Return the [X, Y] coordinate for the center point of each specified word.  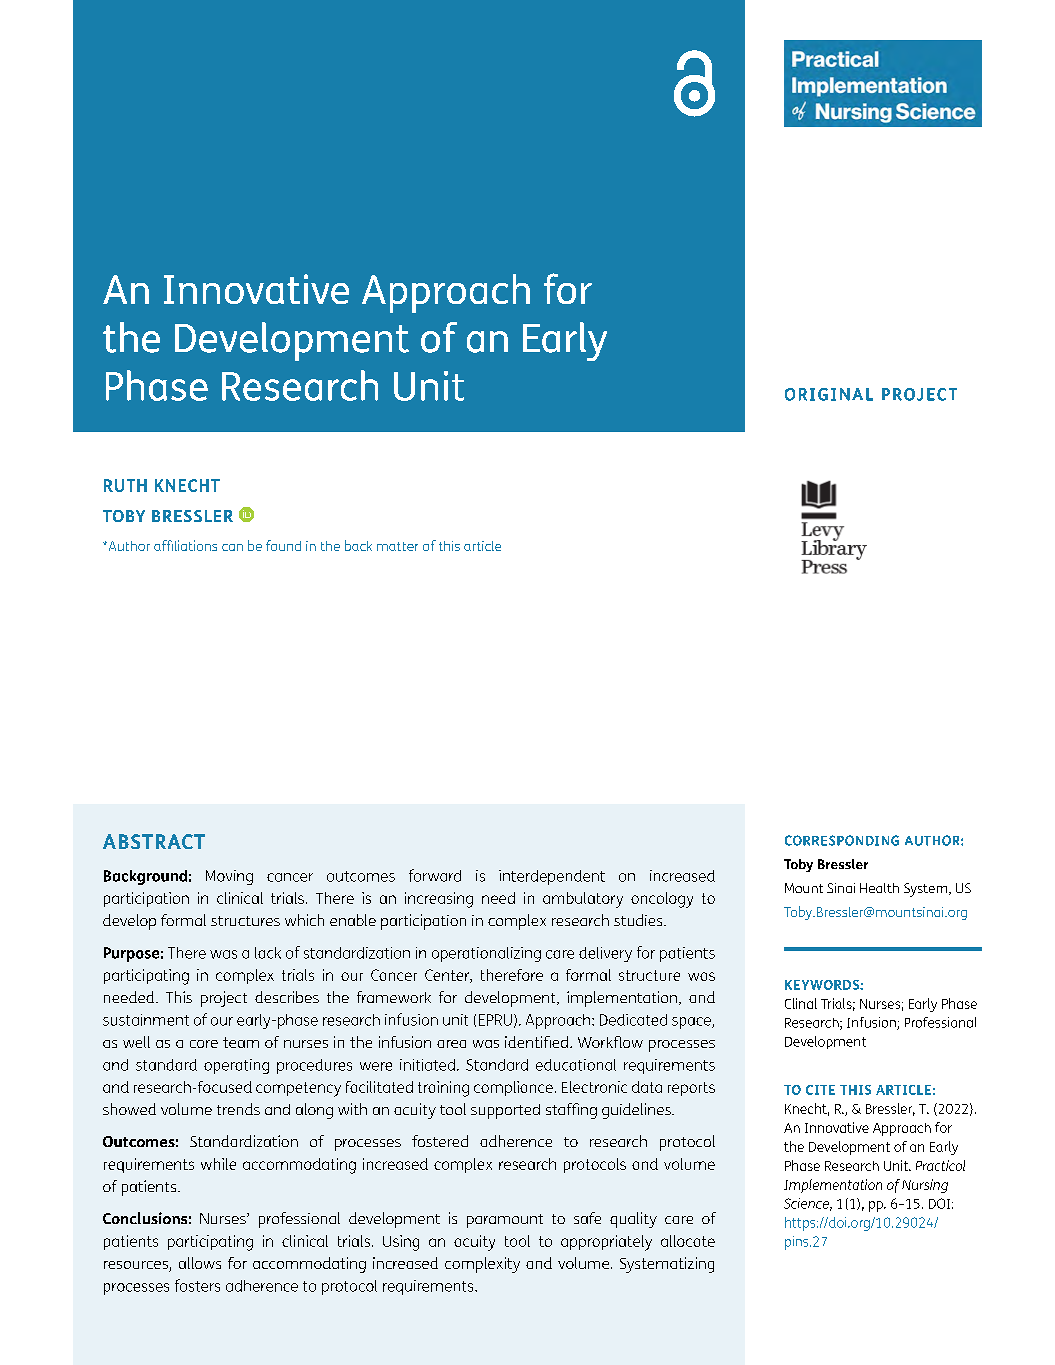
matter [397, 546]
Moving [229, 877]
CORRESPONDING [842, 840]
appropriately [606, 1243]
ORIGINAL [829, 394]
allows [200, 1263]
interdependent [552, 877]
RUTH [125, 485]
